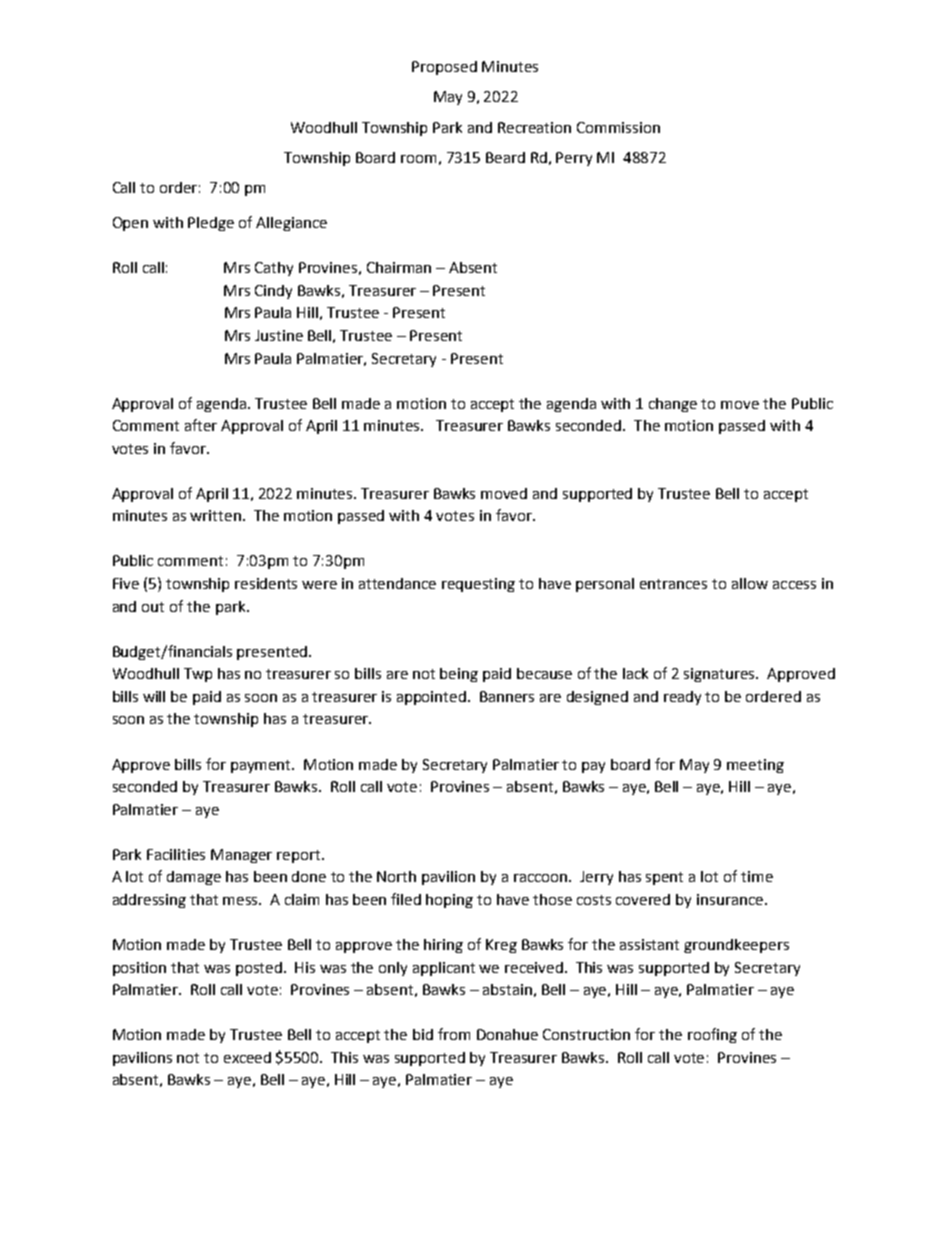  I want to click on after, so click(201, 425).
